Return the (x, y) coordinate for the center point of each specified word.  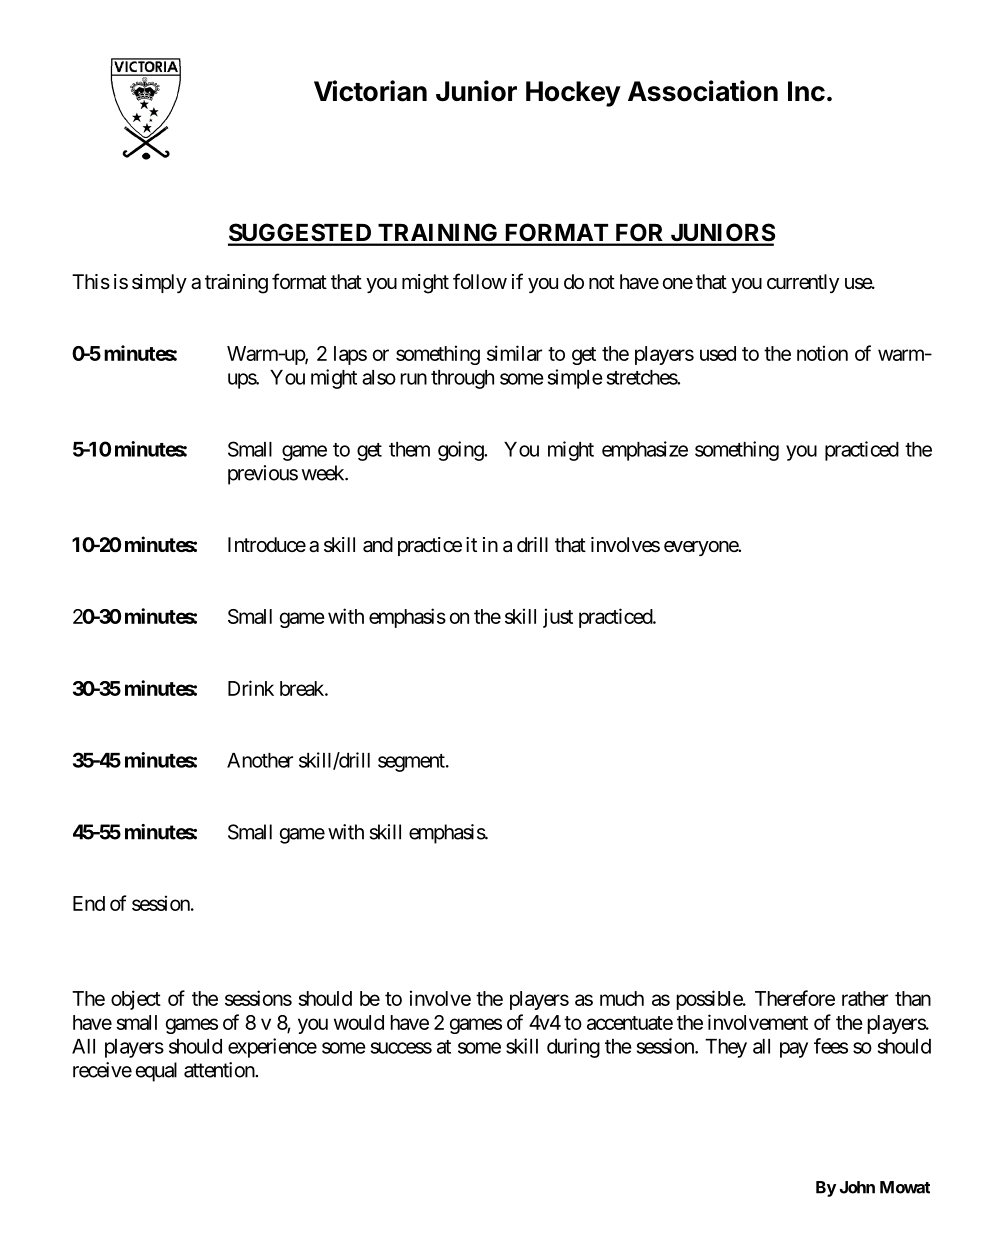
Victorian (370, 91)
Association (703, 91)
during (573, 1048)
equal (156, 1072)
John (857, 1187)
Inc (806, 91)
